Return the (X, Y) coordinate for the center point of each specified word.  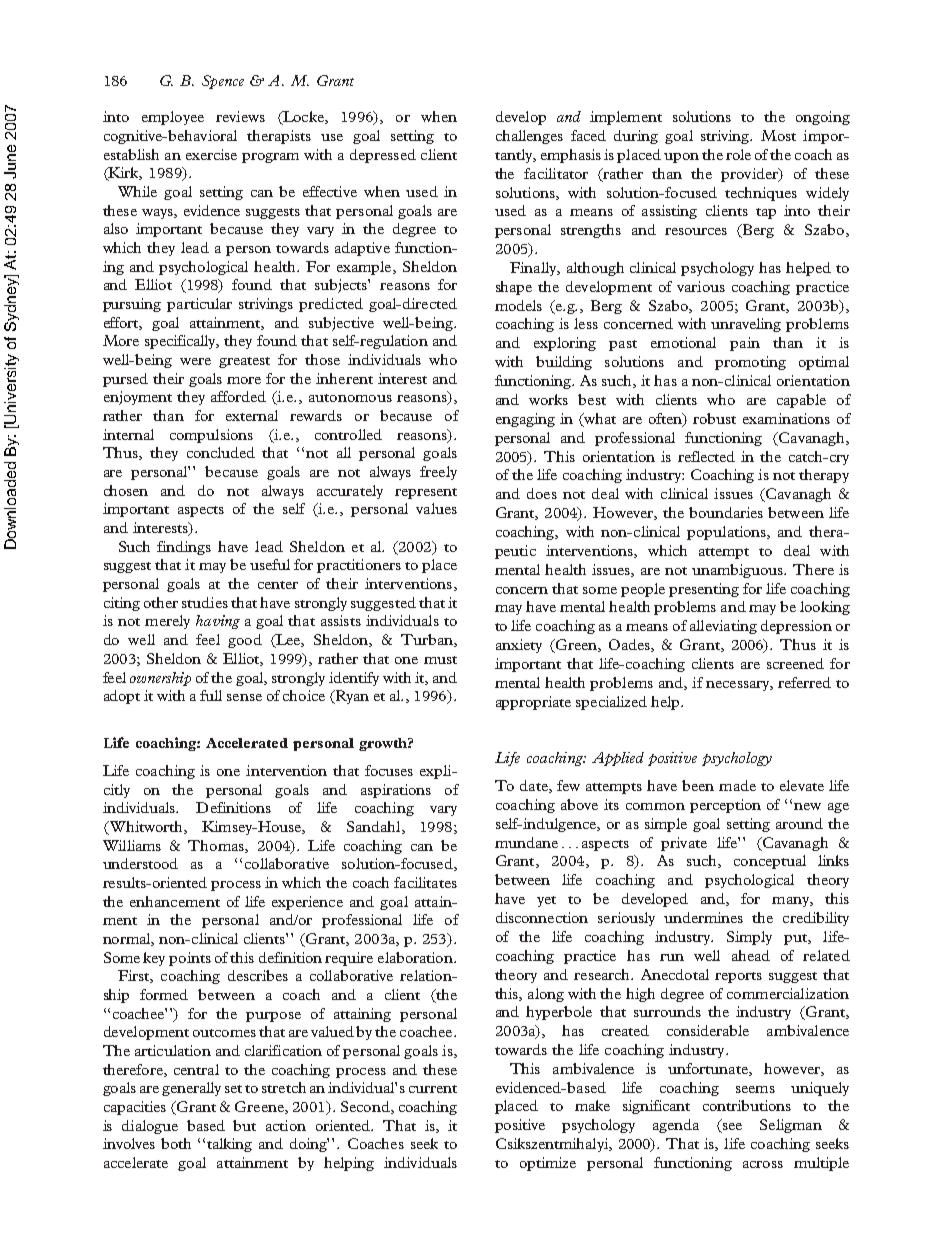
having (218, 622)
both (176, 1143)
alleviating (723, 627)
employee (173, 118)
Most (778, 135)
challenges (529, 137)
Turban (428, 640)
